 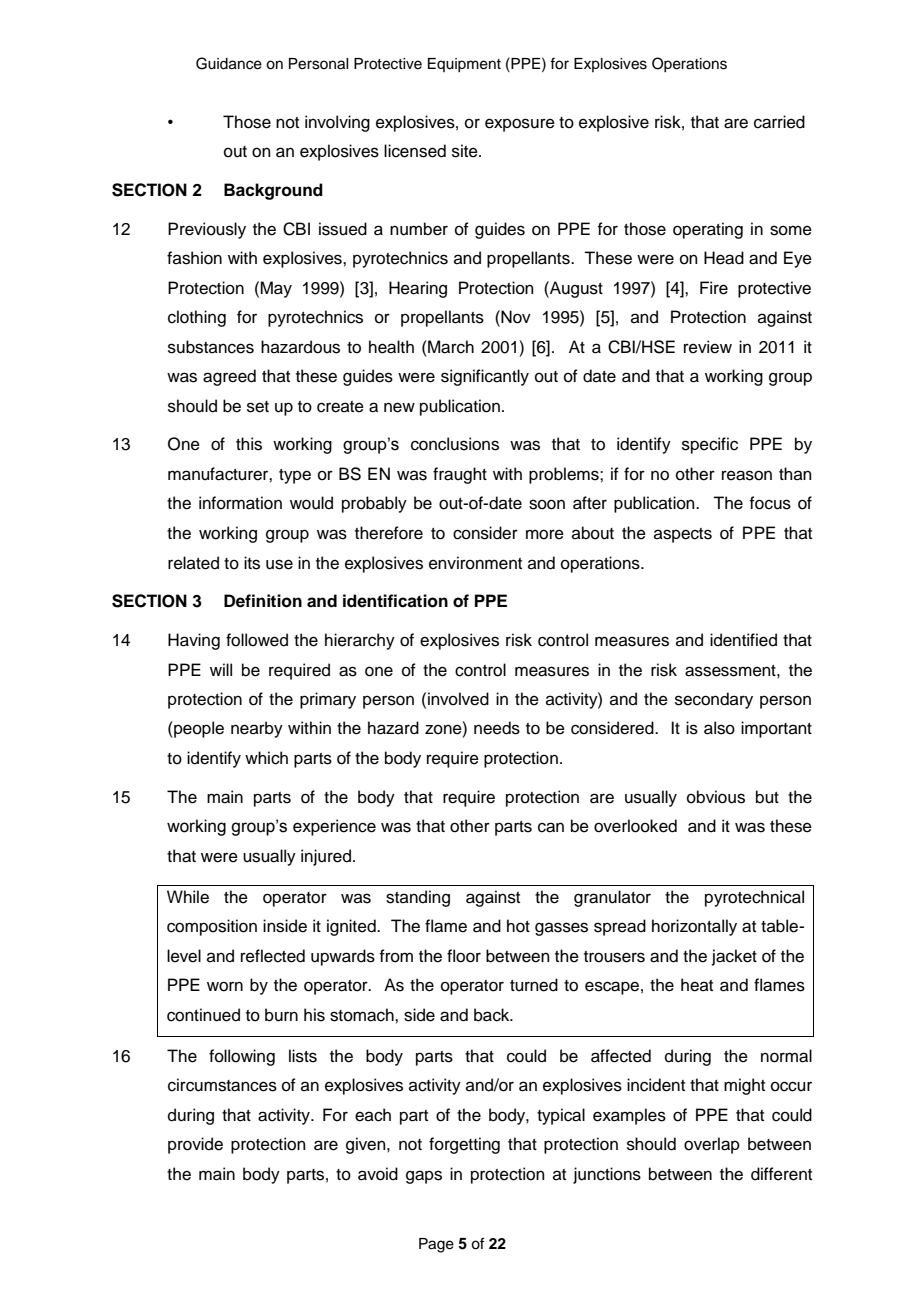 What do you see at coordinates (458, 699) in the document?
I see `involved` at bounding box center [458, 699].
